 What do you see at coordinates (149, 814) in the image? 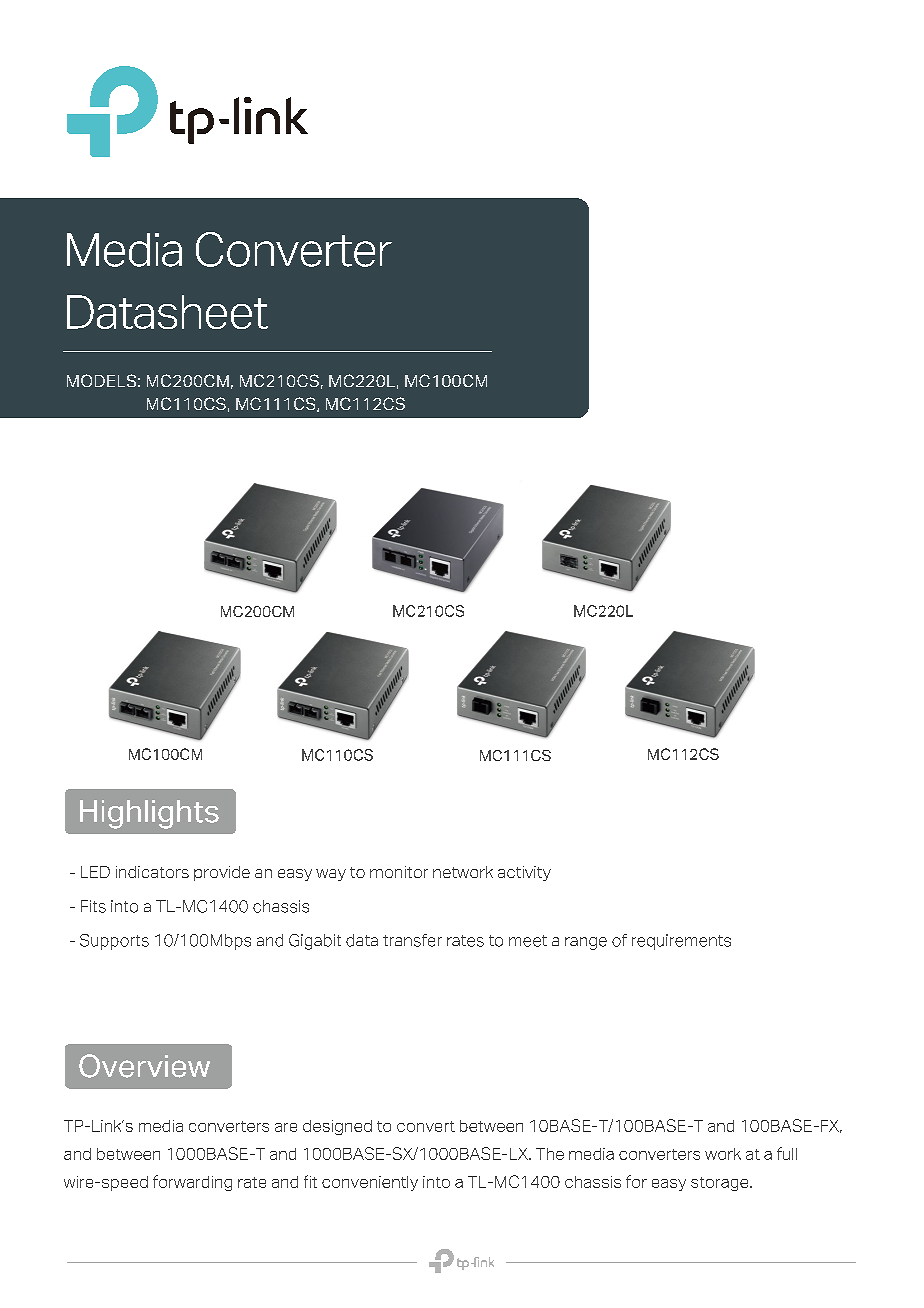
I see `Highlights` at bounding box center [149, 814].
